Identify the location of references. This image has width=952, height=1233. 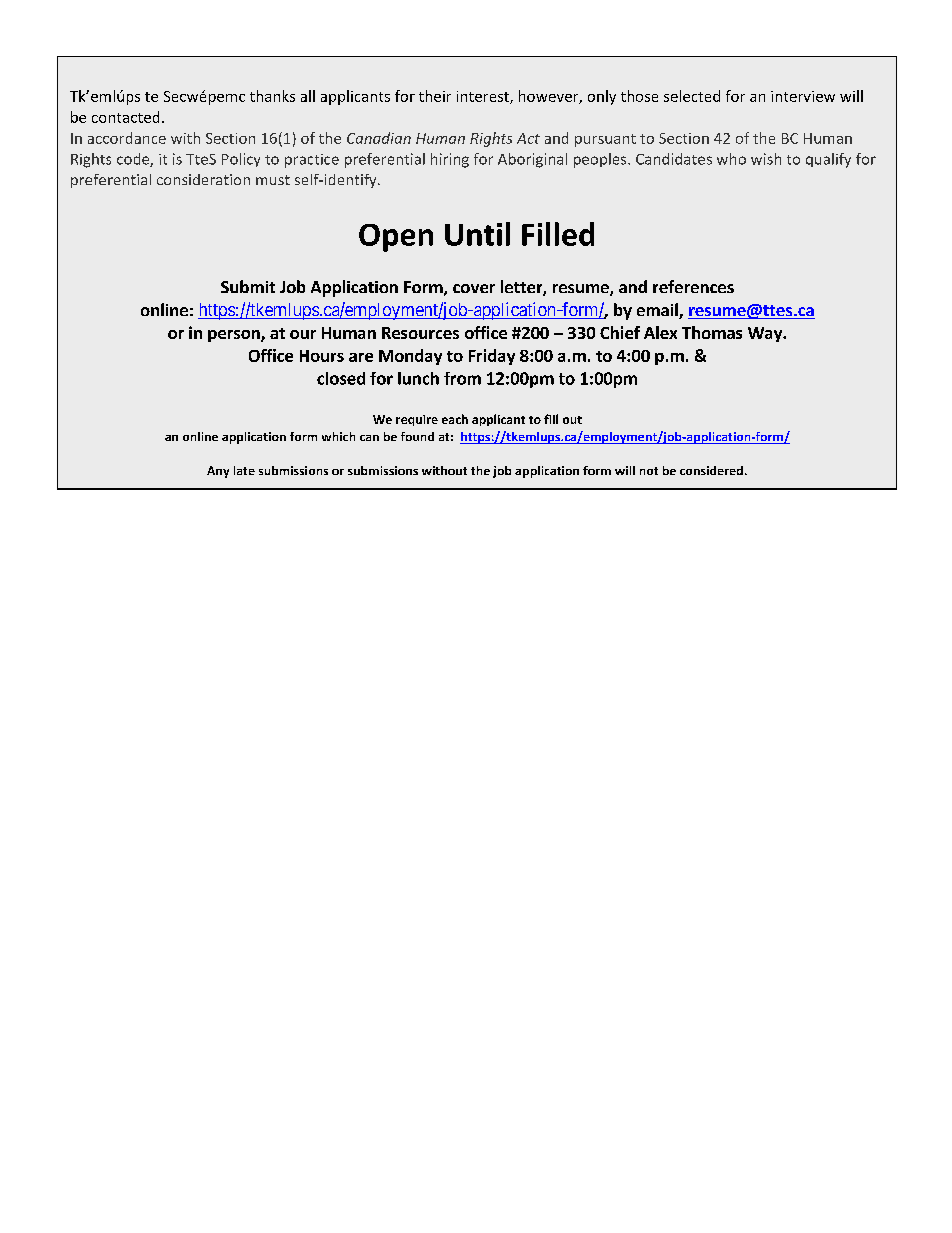
(693, 286).
